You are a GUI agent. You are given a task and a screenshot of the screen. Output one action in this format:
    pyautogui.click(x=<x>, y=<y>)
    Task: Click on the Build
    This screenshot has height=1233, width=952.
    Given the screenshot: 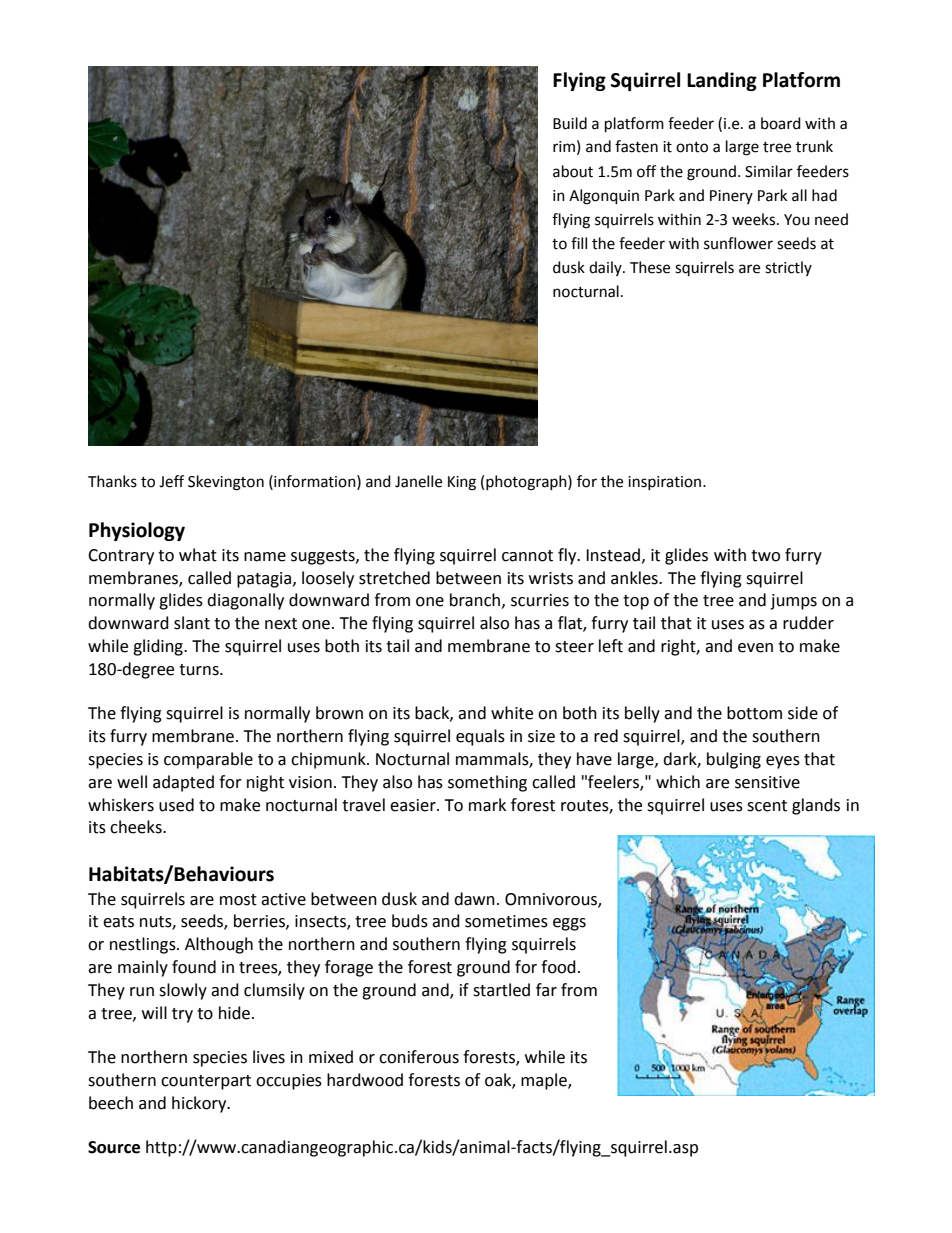 What is the action you would take?
    pyautogui.click(x=570, y=123)
